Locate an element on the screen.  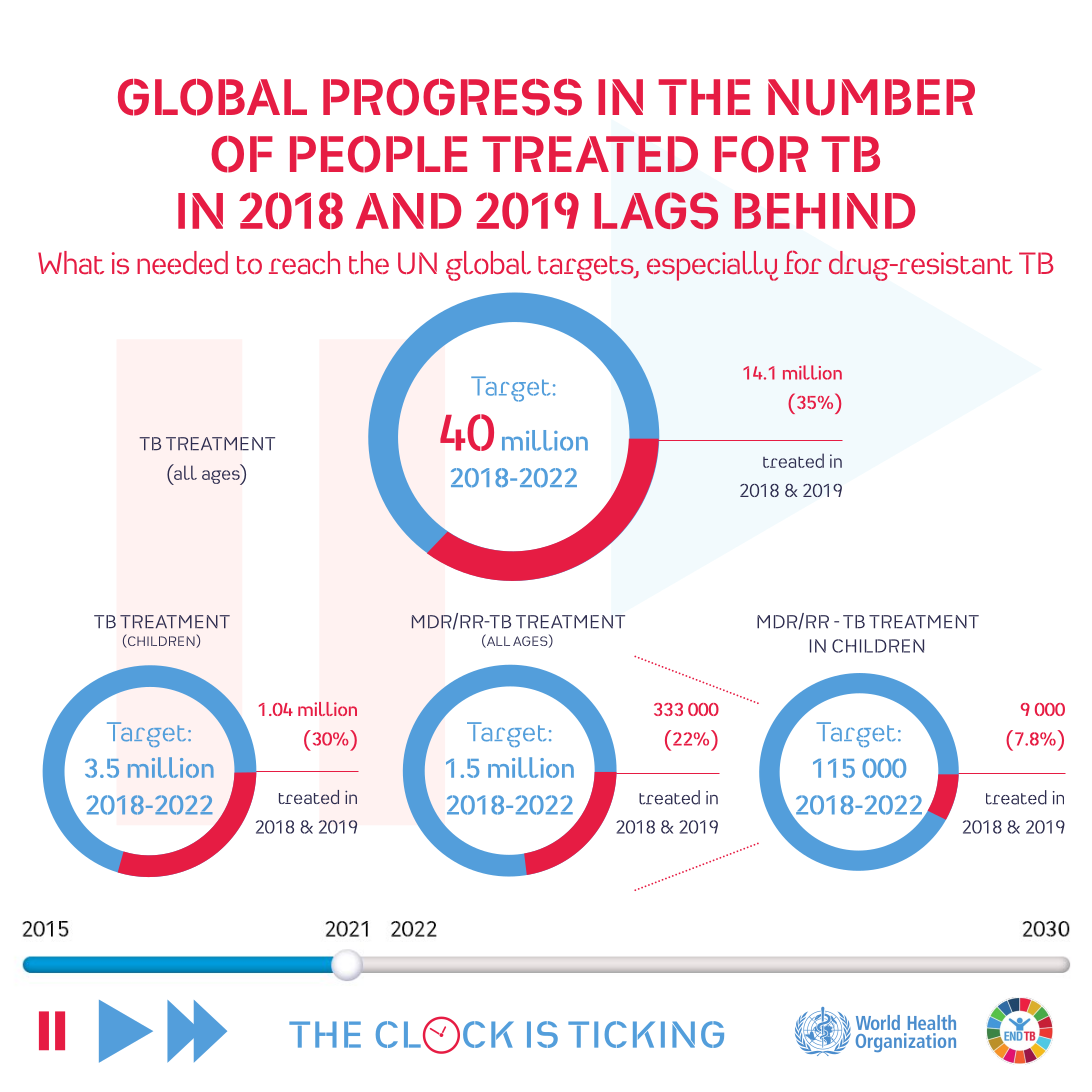
NUMBER is located at coordinates (871, 97).
